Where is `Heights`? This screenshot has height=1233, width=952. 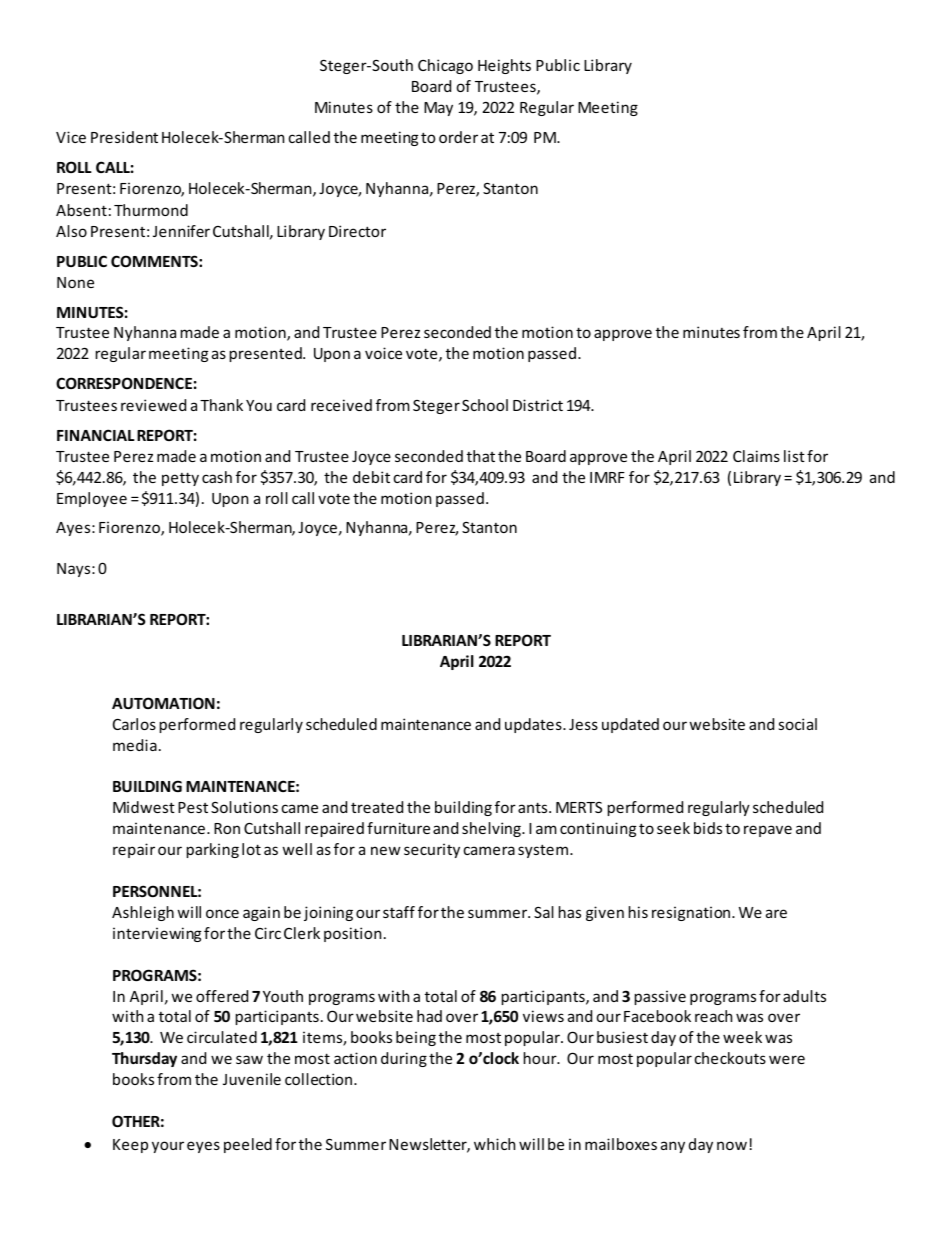
Heights is located at coordinates (504, 66).
